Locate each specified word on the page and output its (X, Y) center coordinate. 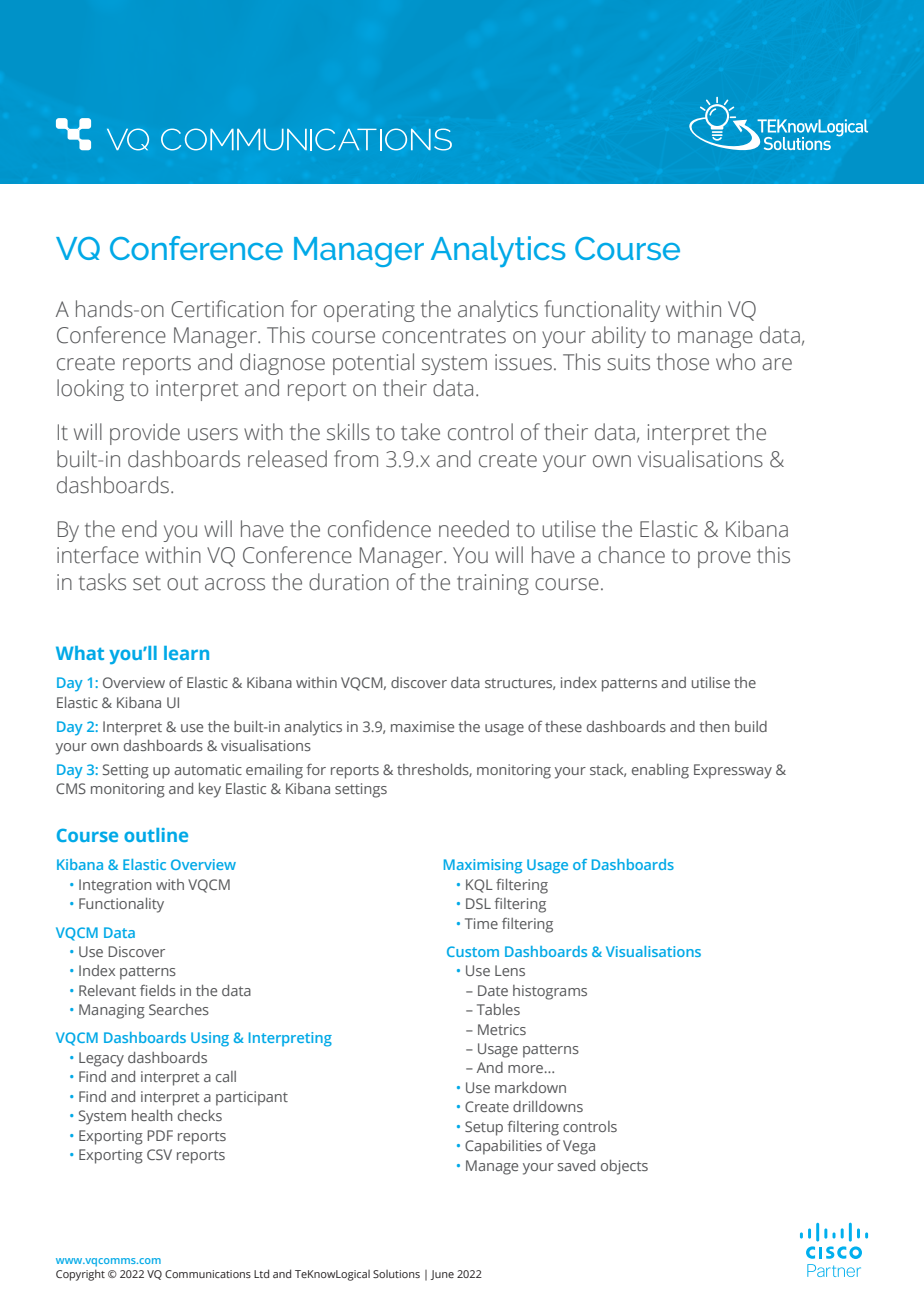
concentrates (444, 336)
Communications (208, 1274)
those (683, 362)
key (210, 790)
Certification (227, 309)
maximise (422, 726)
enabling (660, 771)
